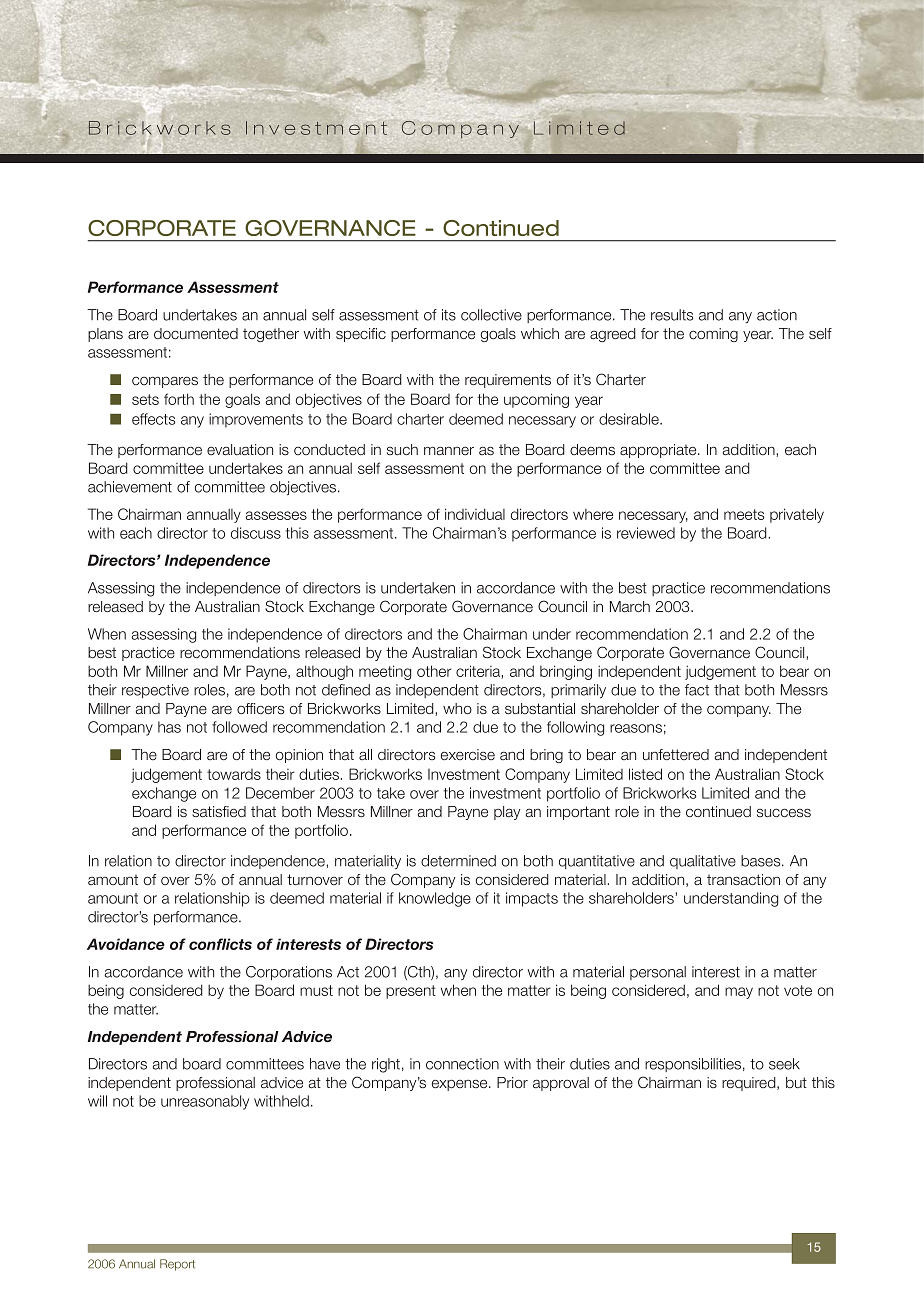 The image size is (924, 1308). What do you see at coordinates (672, 315) in the screenshot?
I see `results` at bounding box center [672, 315].
